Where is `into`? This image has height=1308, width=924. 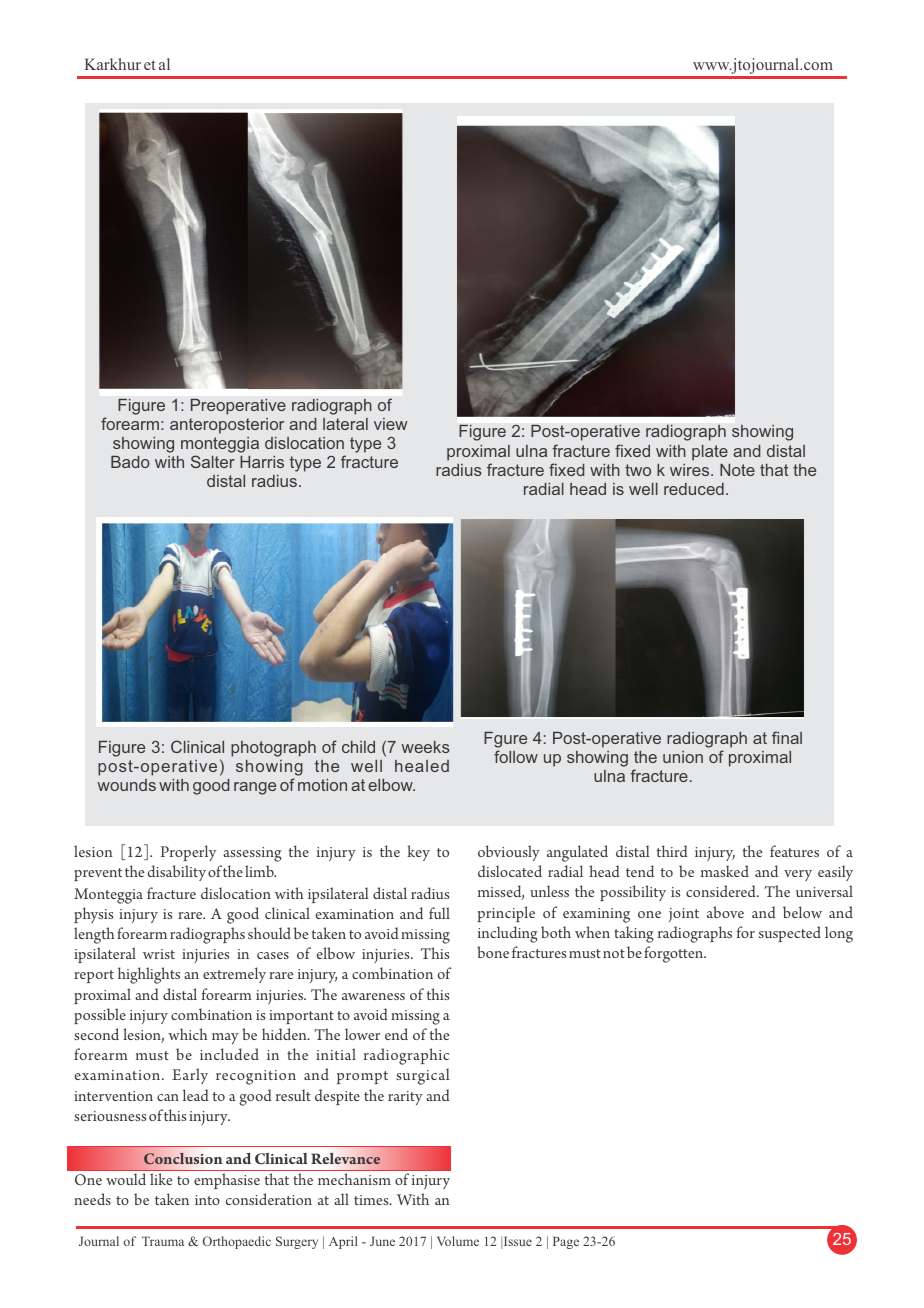
into is located at coordinates (207, 1200).
